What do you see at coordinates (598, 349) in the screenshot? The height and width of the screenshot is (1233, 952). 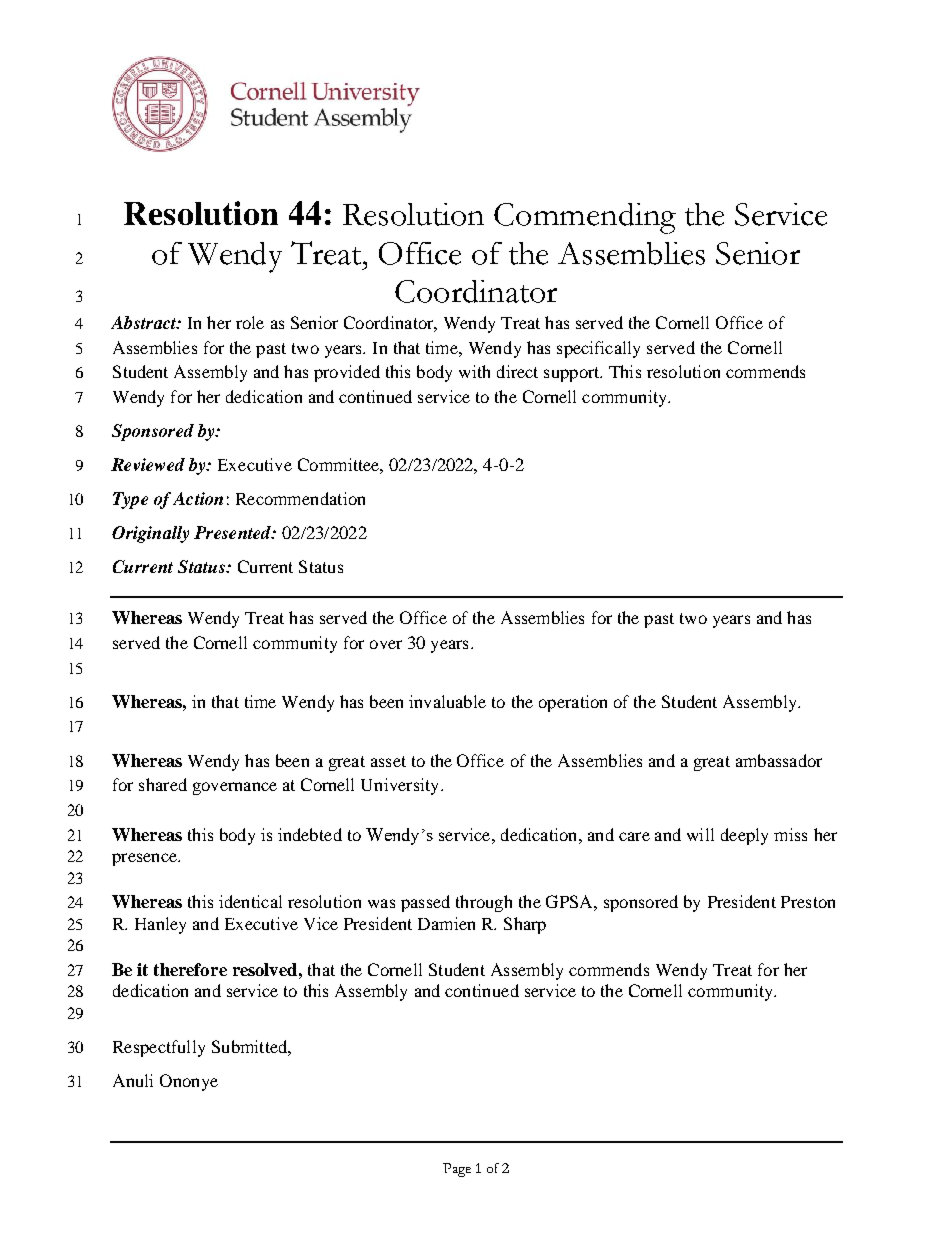 I see `specifically` at bounding box center [598, 349].
